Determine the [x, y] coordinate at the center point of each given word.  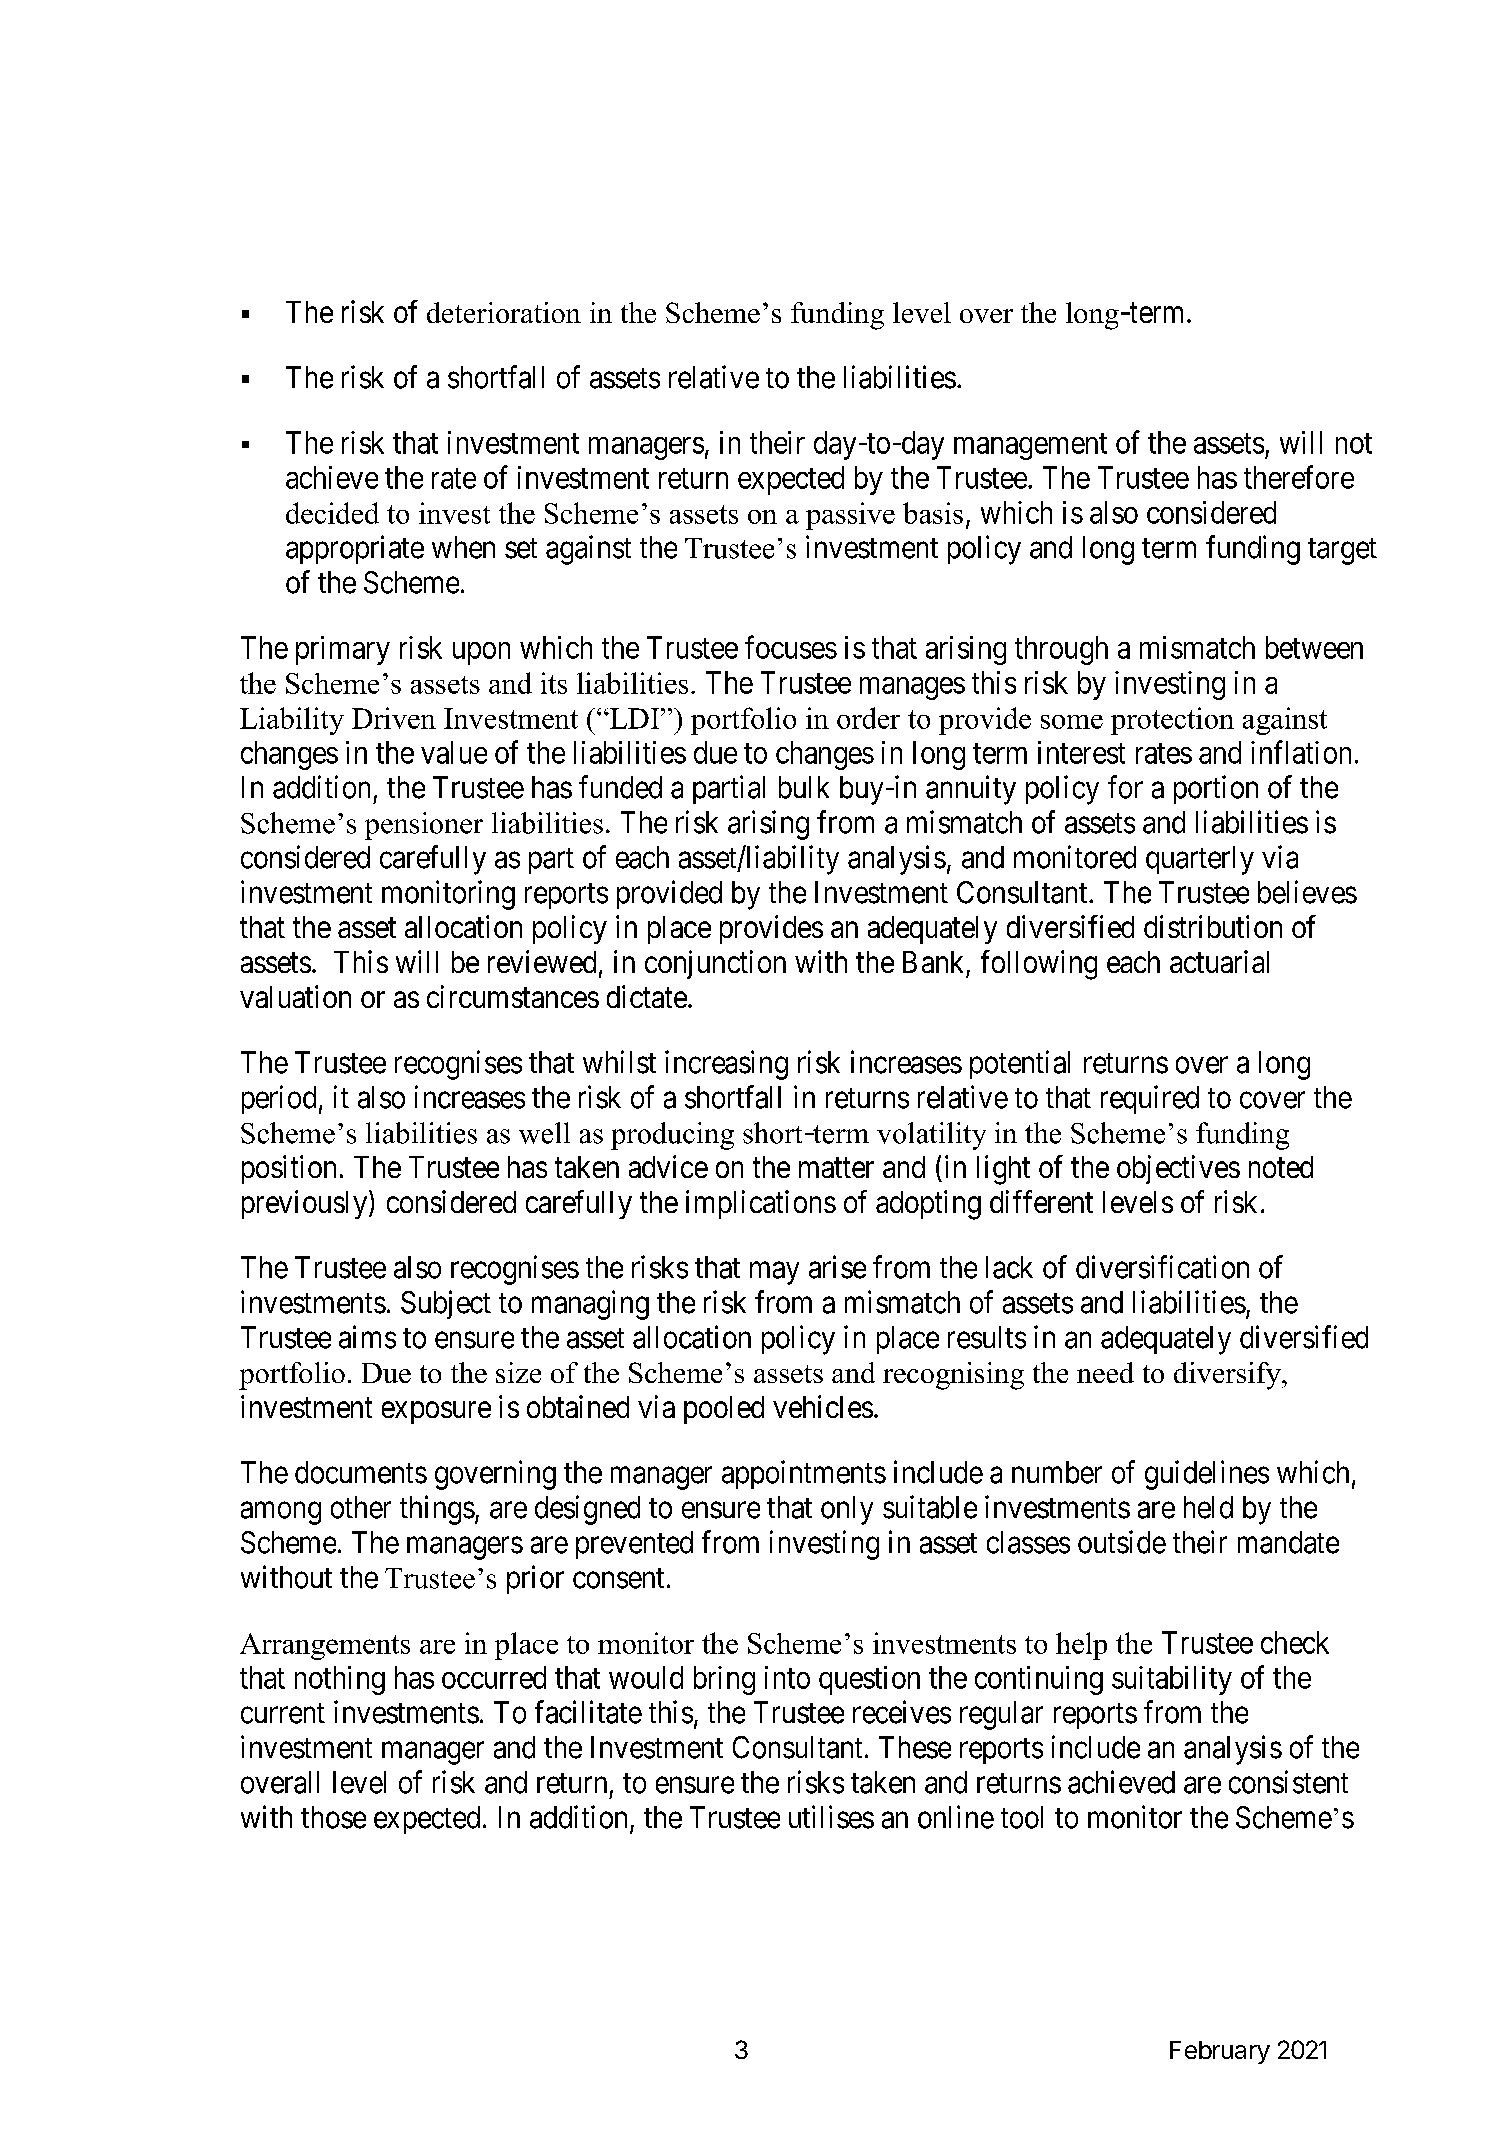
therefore [1299, 477]
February [1220, 2052]
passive [850, 516]
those [333, 1817]
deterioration [504, 312]
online [956, 1817]
